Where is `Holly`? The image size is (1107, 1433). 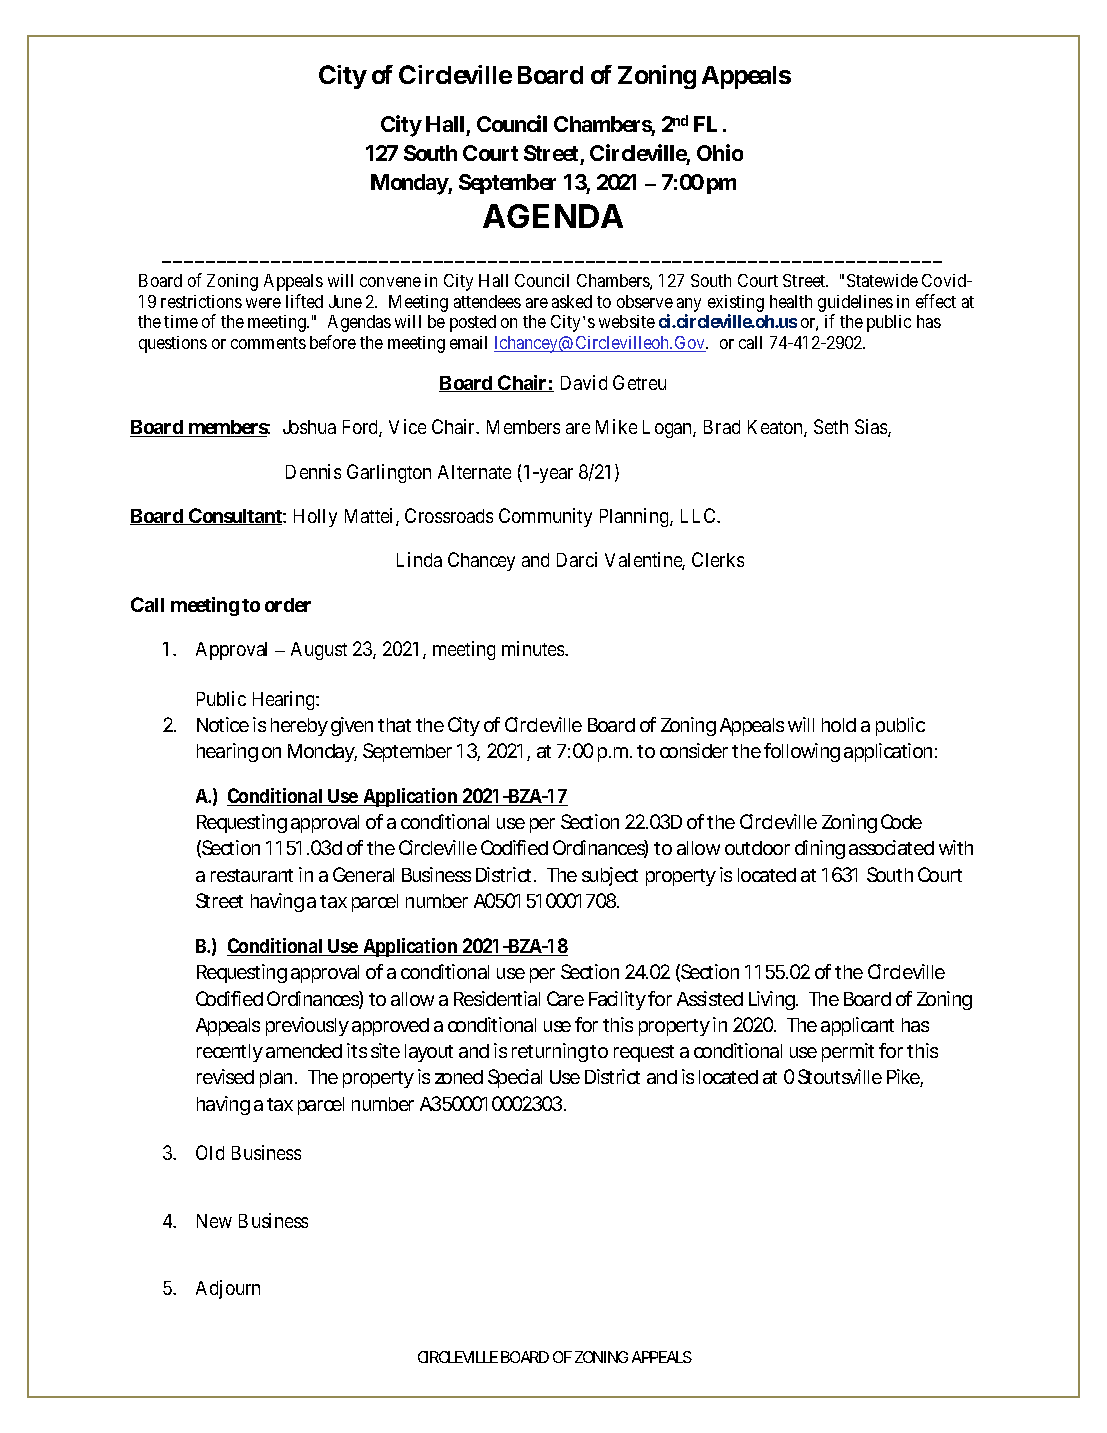
Holly is located at coordinates (315, 518).
